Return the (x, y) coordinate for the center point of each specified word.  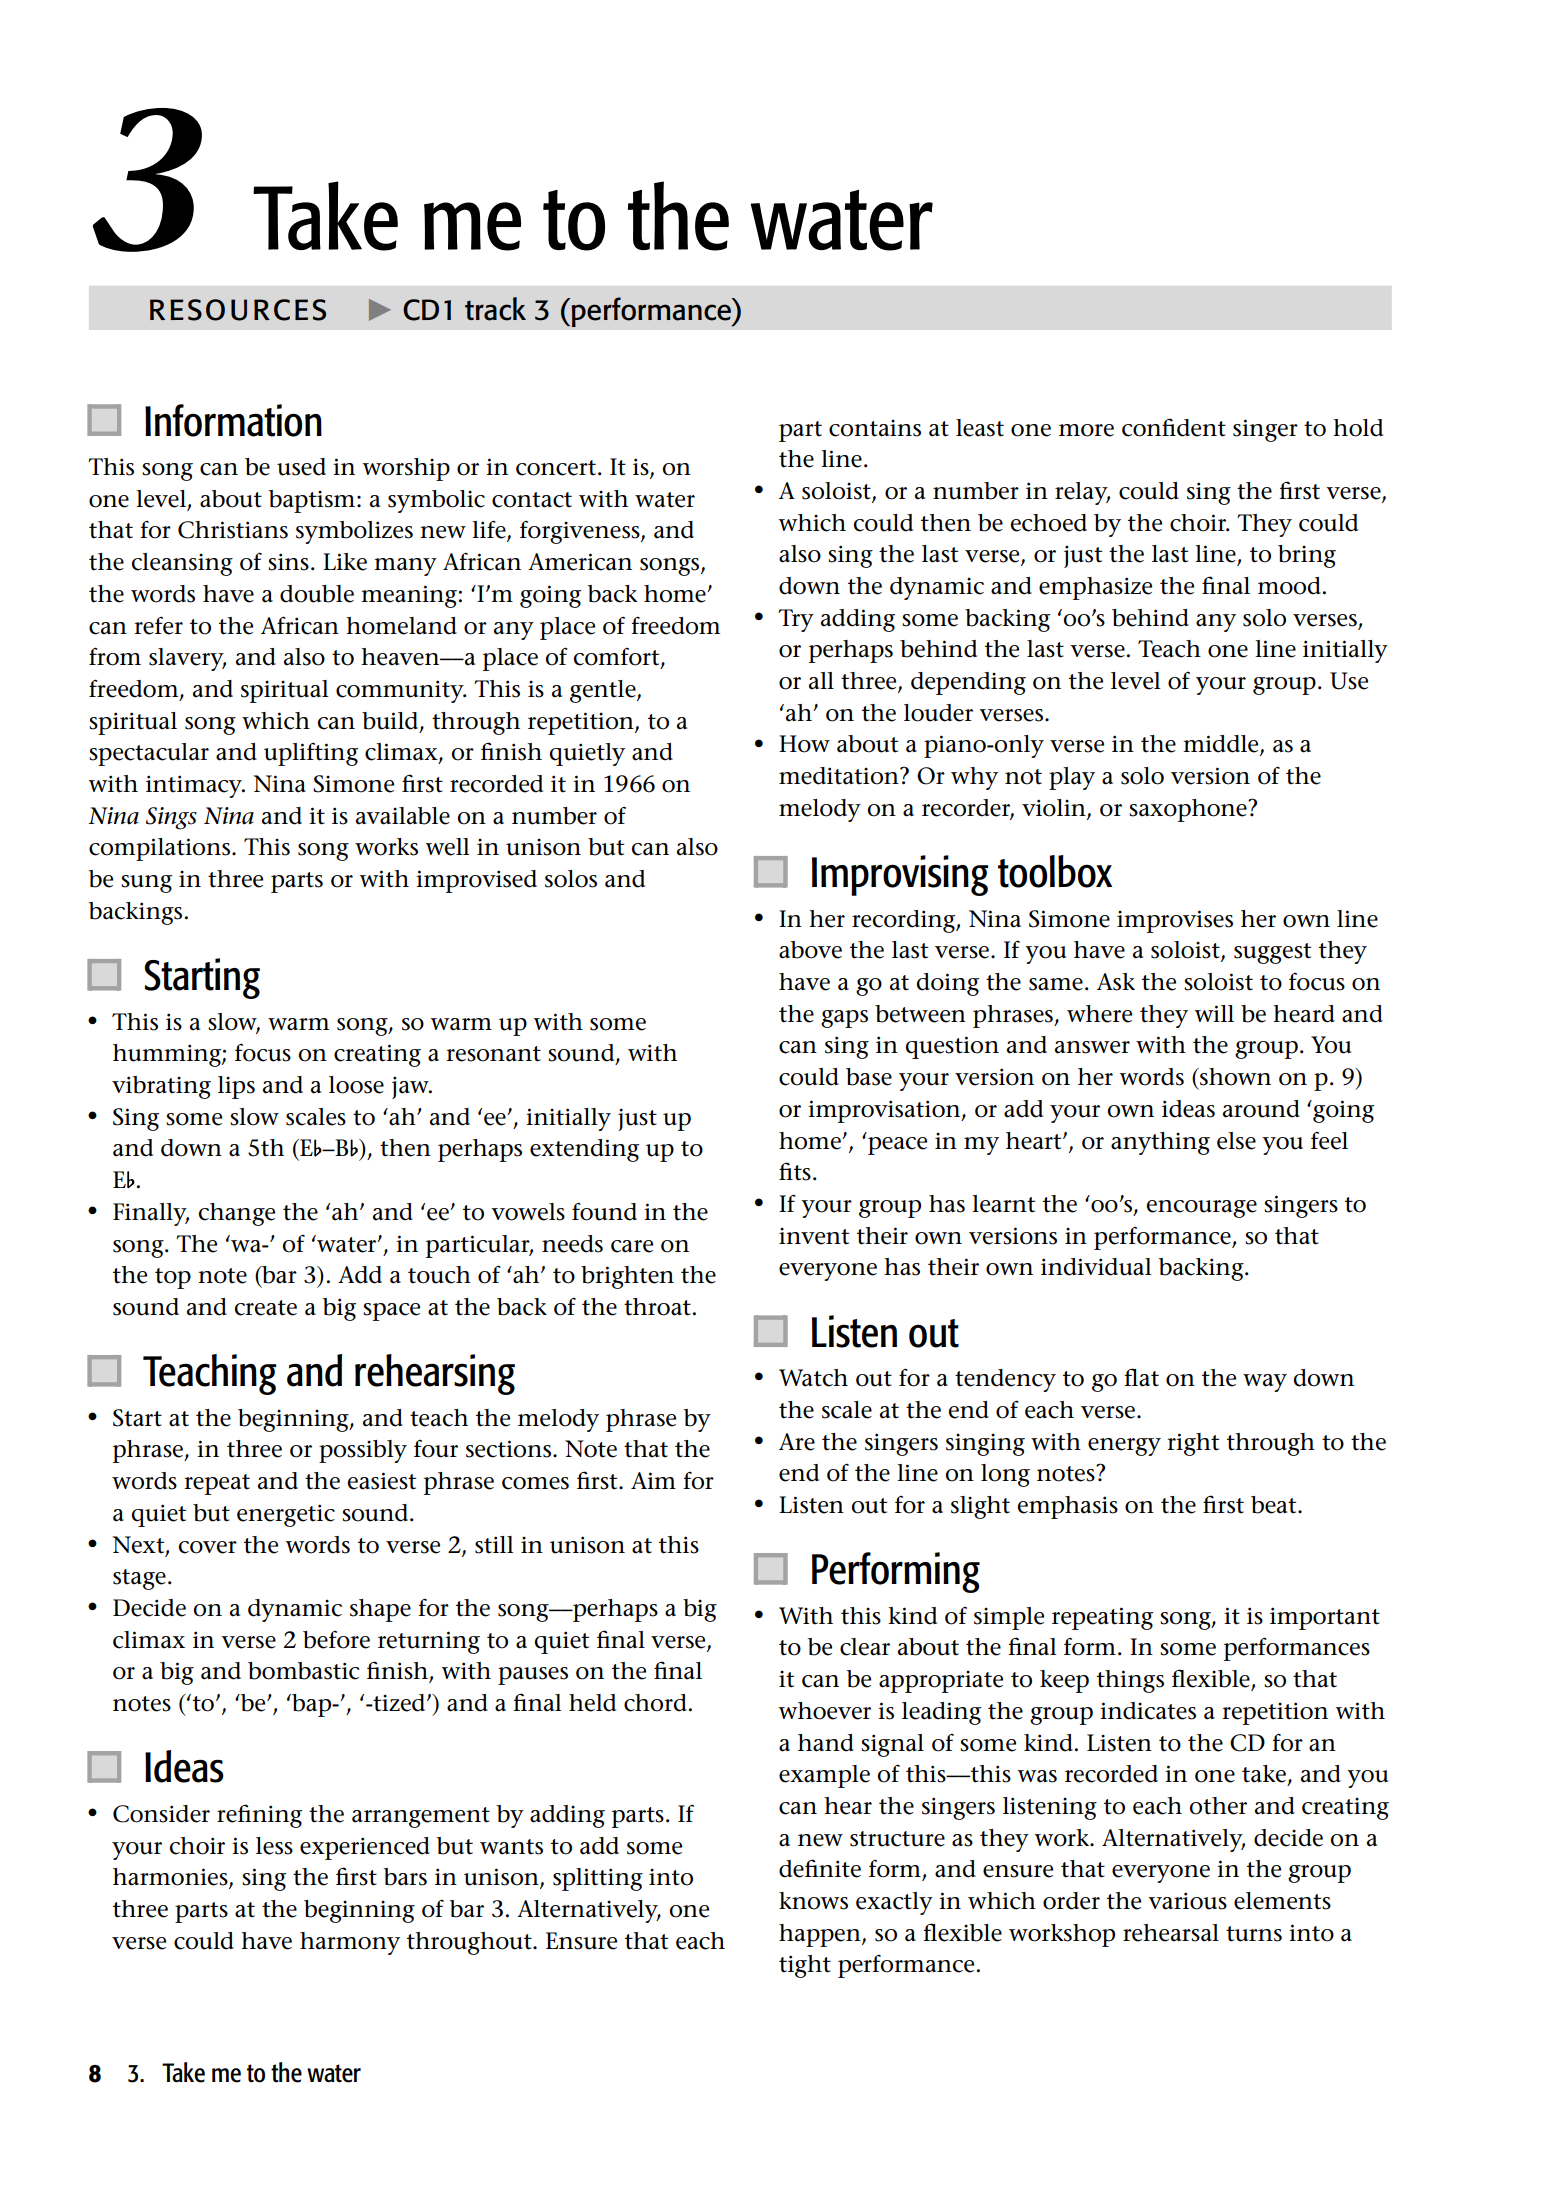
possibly (363, 1451)
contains (875, 428)
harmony (350, 1943)
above (810, 950)
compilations (161, 849)
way (1265, 1383)
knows (813, 1901)
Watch (813, 1378)
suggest (1272, 953)
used (301, 467)
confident (1174, 427)
